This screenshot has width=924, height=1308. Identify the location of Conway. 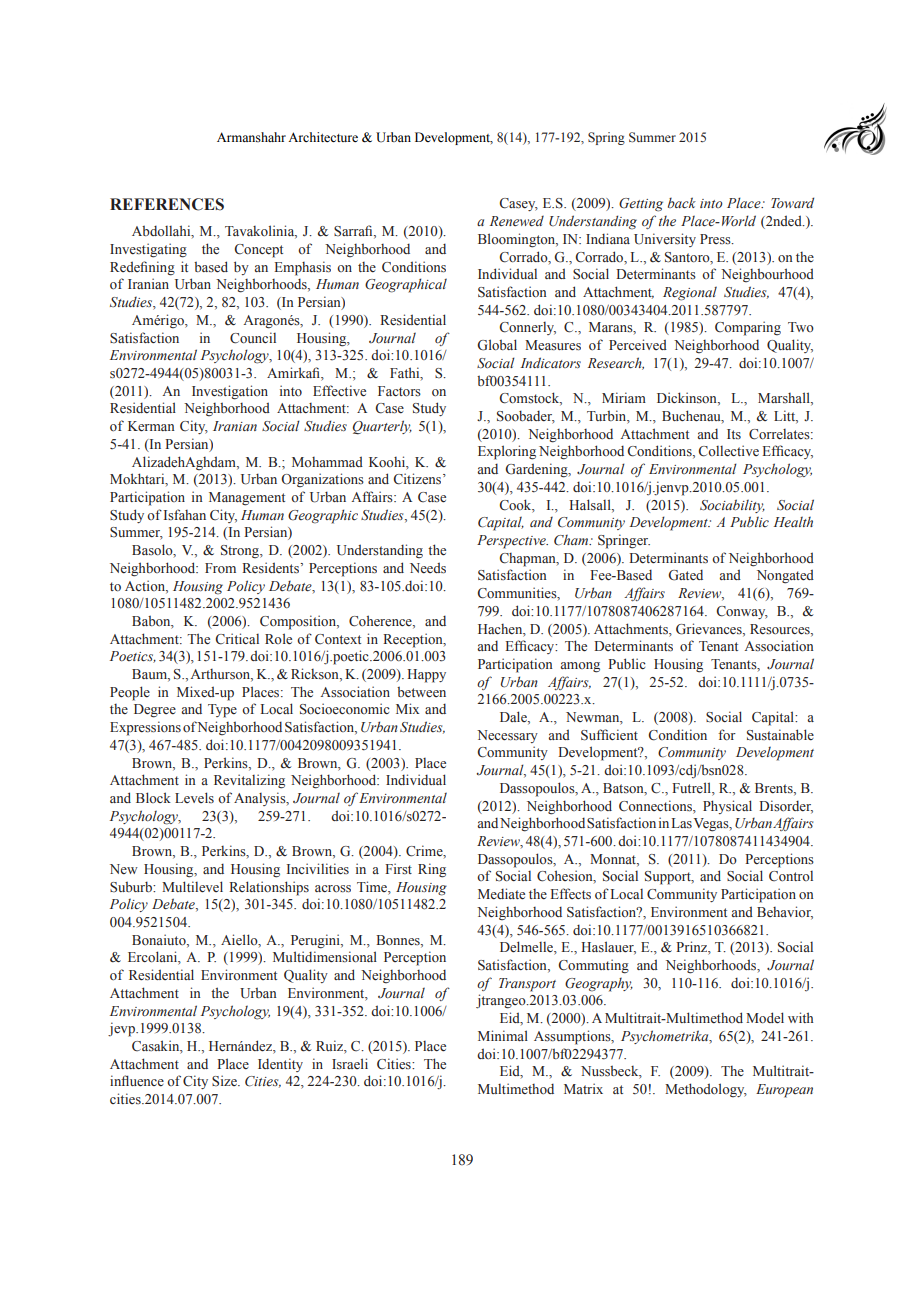
(742, 612).
